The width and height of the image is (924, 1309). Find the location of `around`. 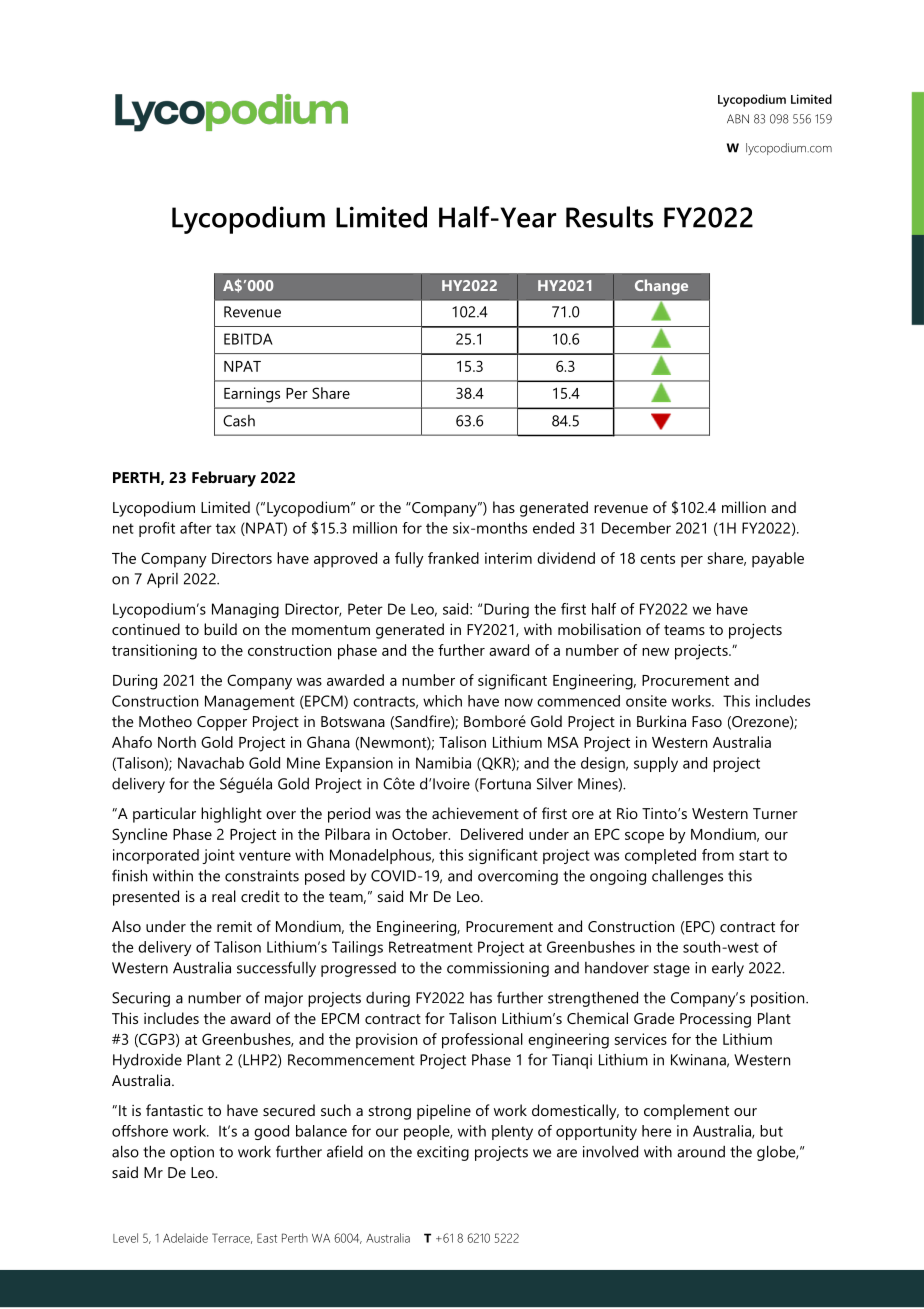

around is located at coordinates (701, 1152).
